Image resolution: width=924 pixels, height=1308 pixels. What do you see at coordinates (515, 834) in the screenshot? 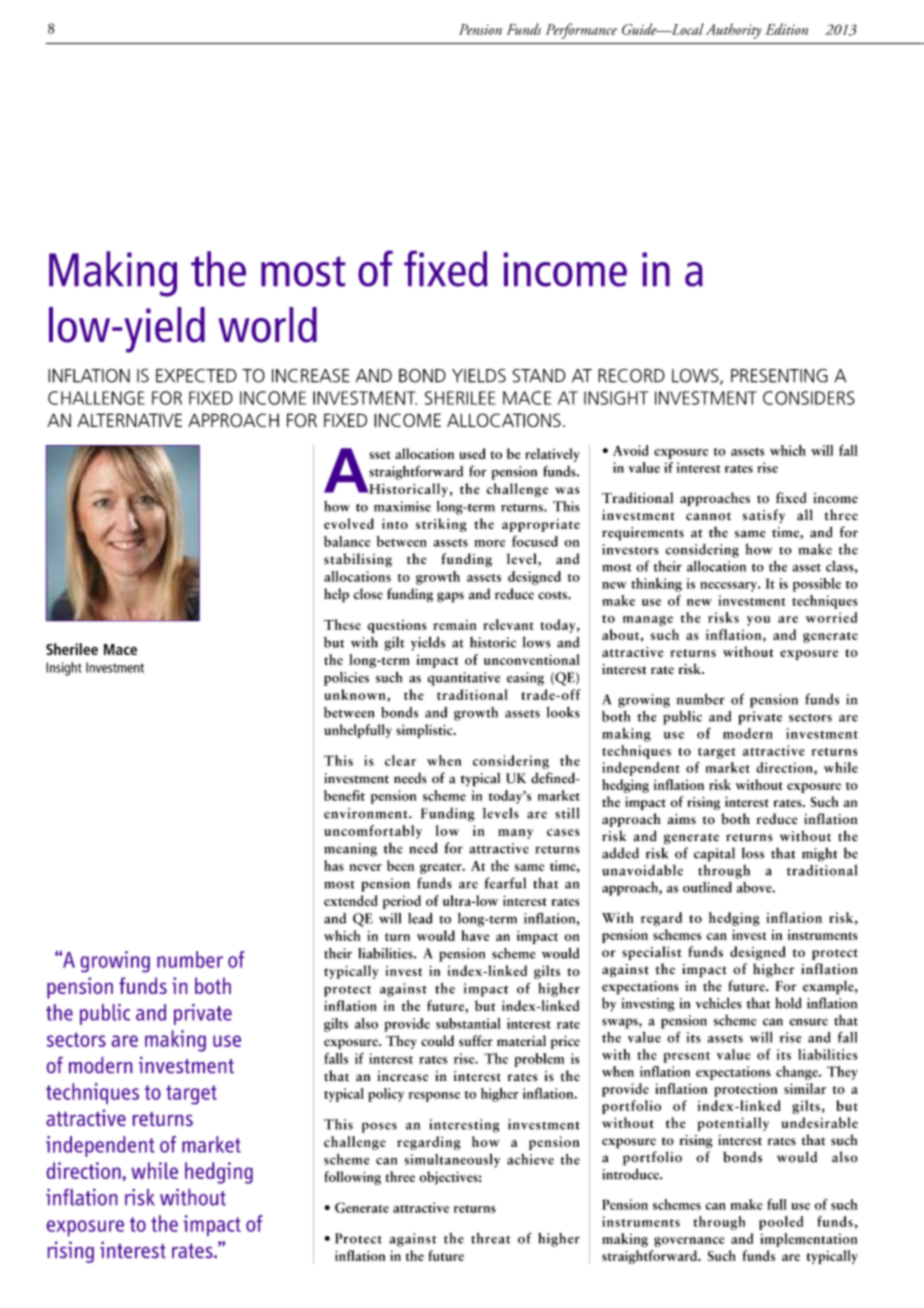
I see `many` at bounding box center [515, 834].
